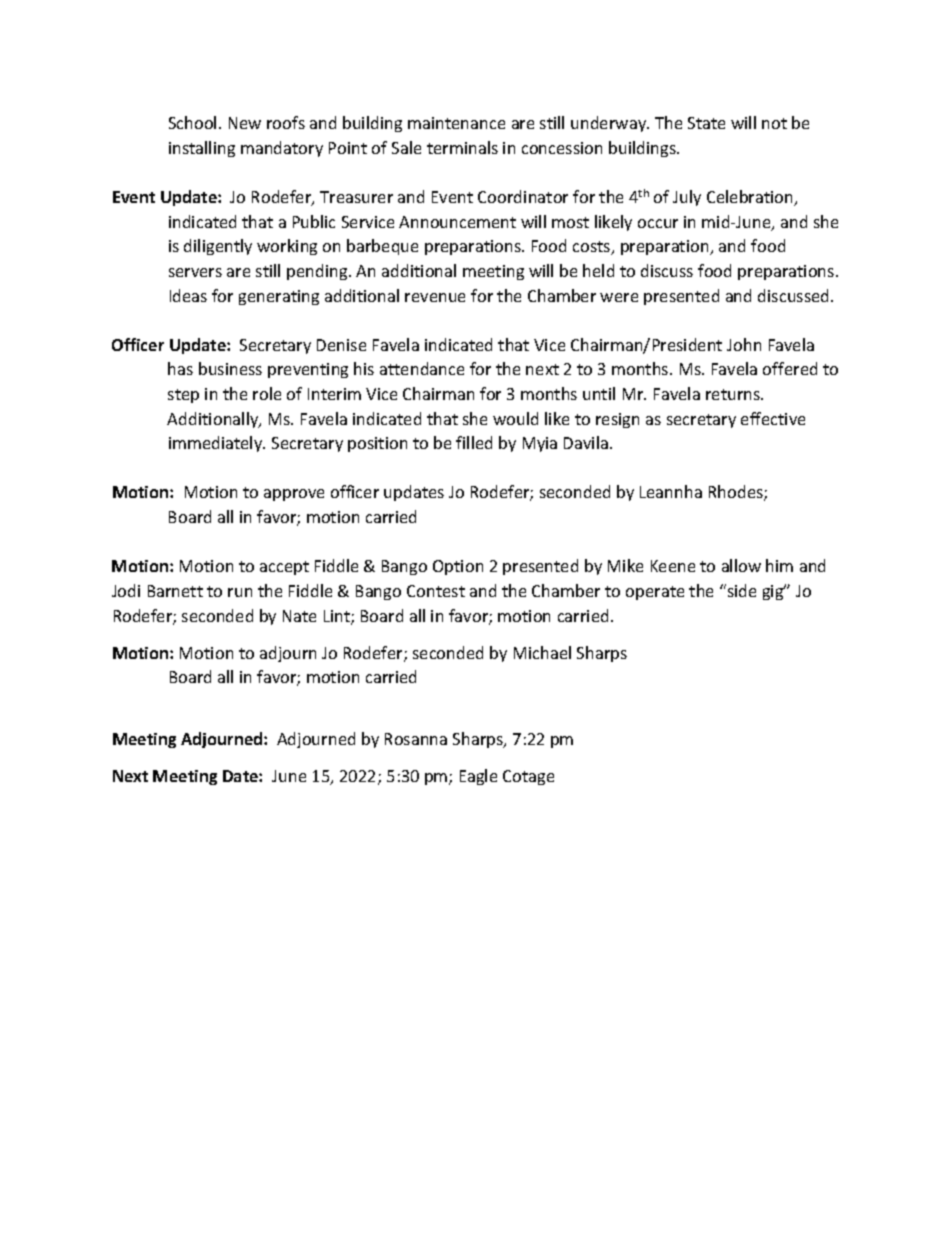  Describe the element at coordinates (542, 652) in the screenshot. I see `Michael` at that location.
